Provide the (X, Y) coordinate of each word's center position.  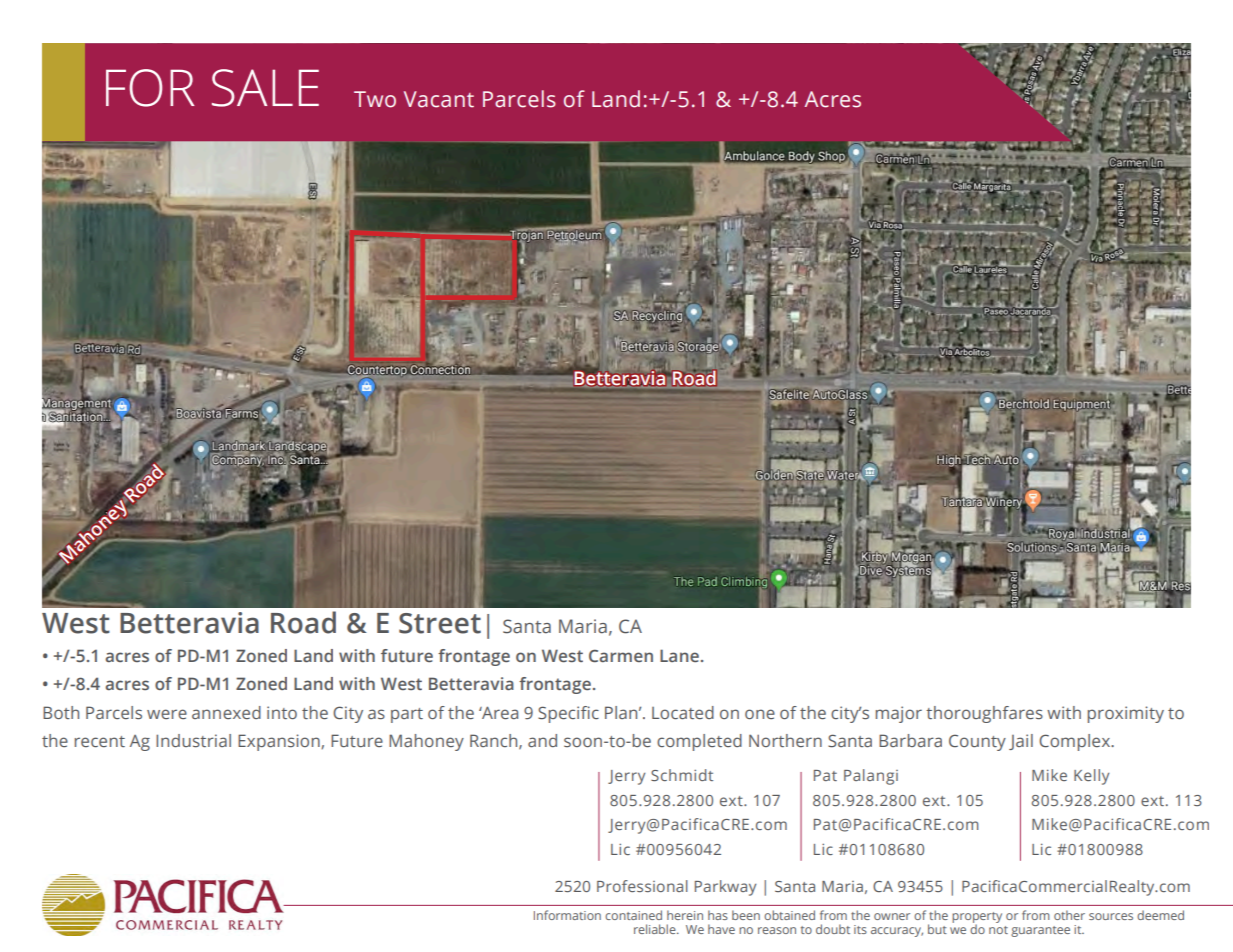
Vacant (439, 99)
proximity (1126, 714)
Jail (1021, 742)
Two (375, 99)
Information (567, 915)
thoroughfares (984, 714)
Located (683, 712)
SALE (265, 88)
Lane (679, 655)
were (167, 714)
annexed (226, 712)
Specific (568, 714)
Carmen (621, 655)
